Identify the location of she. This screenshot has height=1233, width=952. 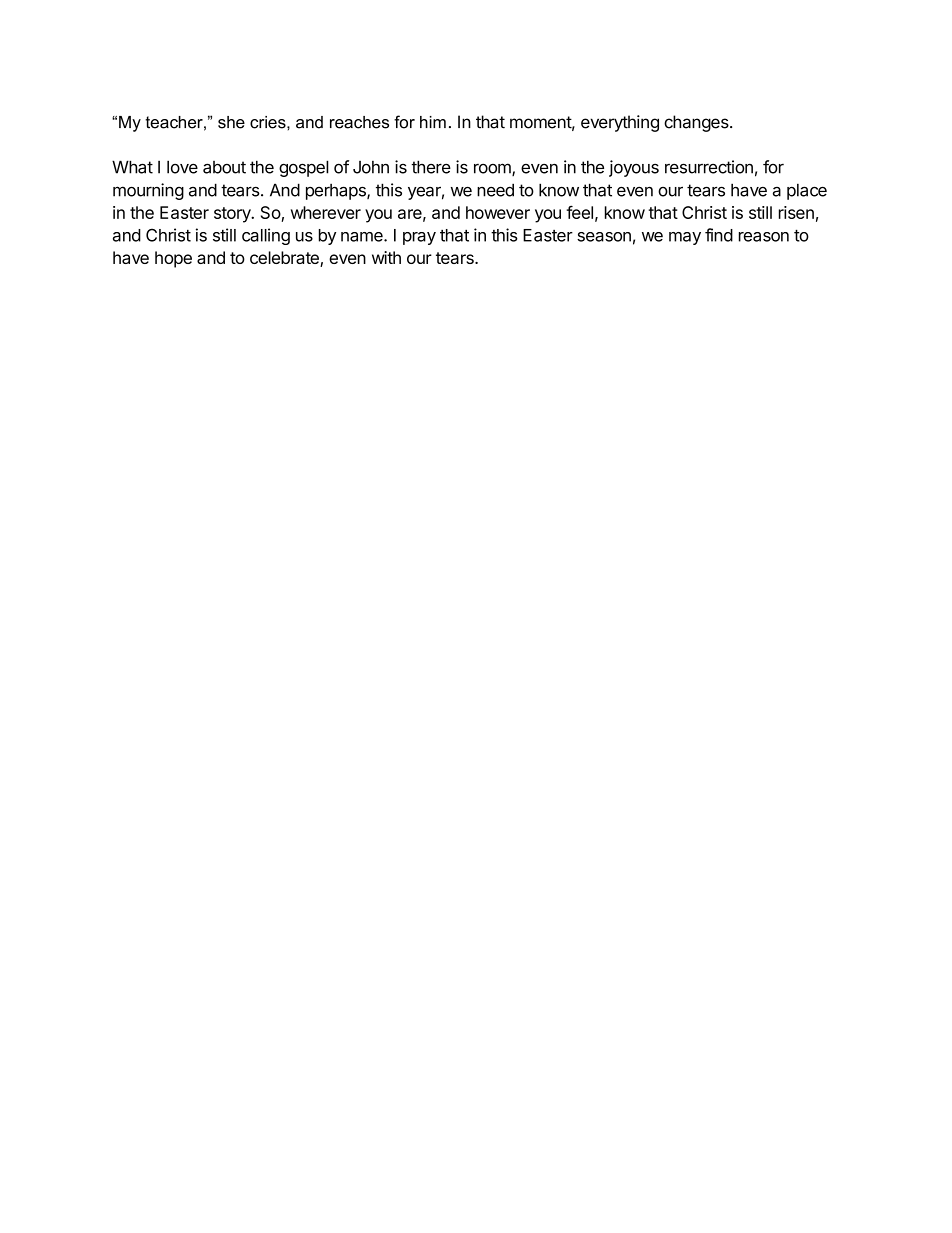
(231, 122).
